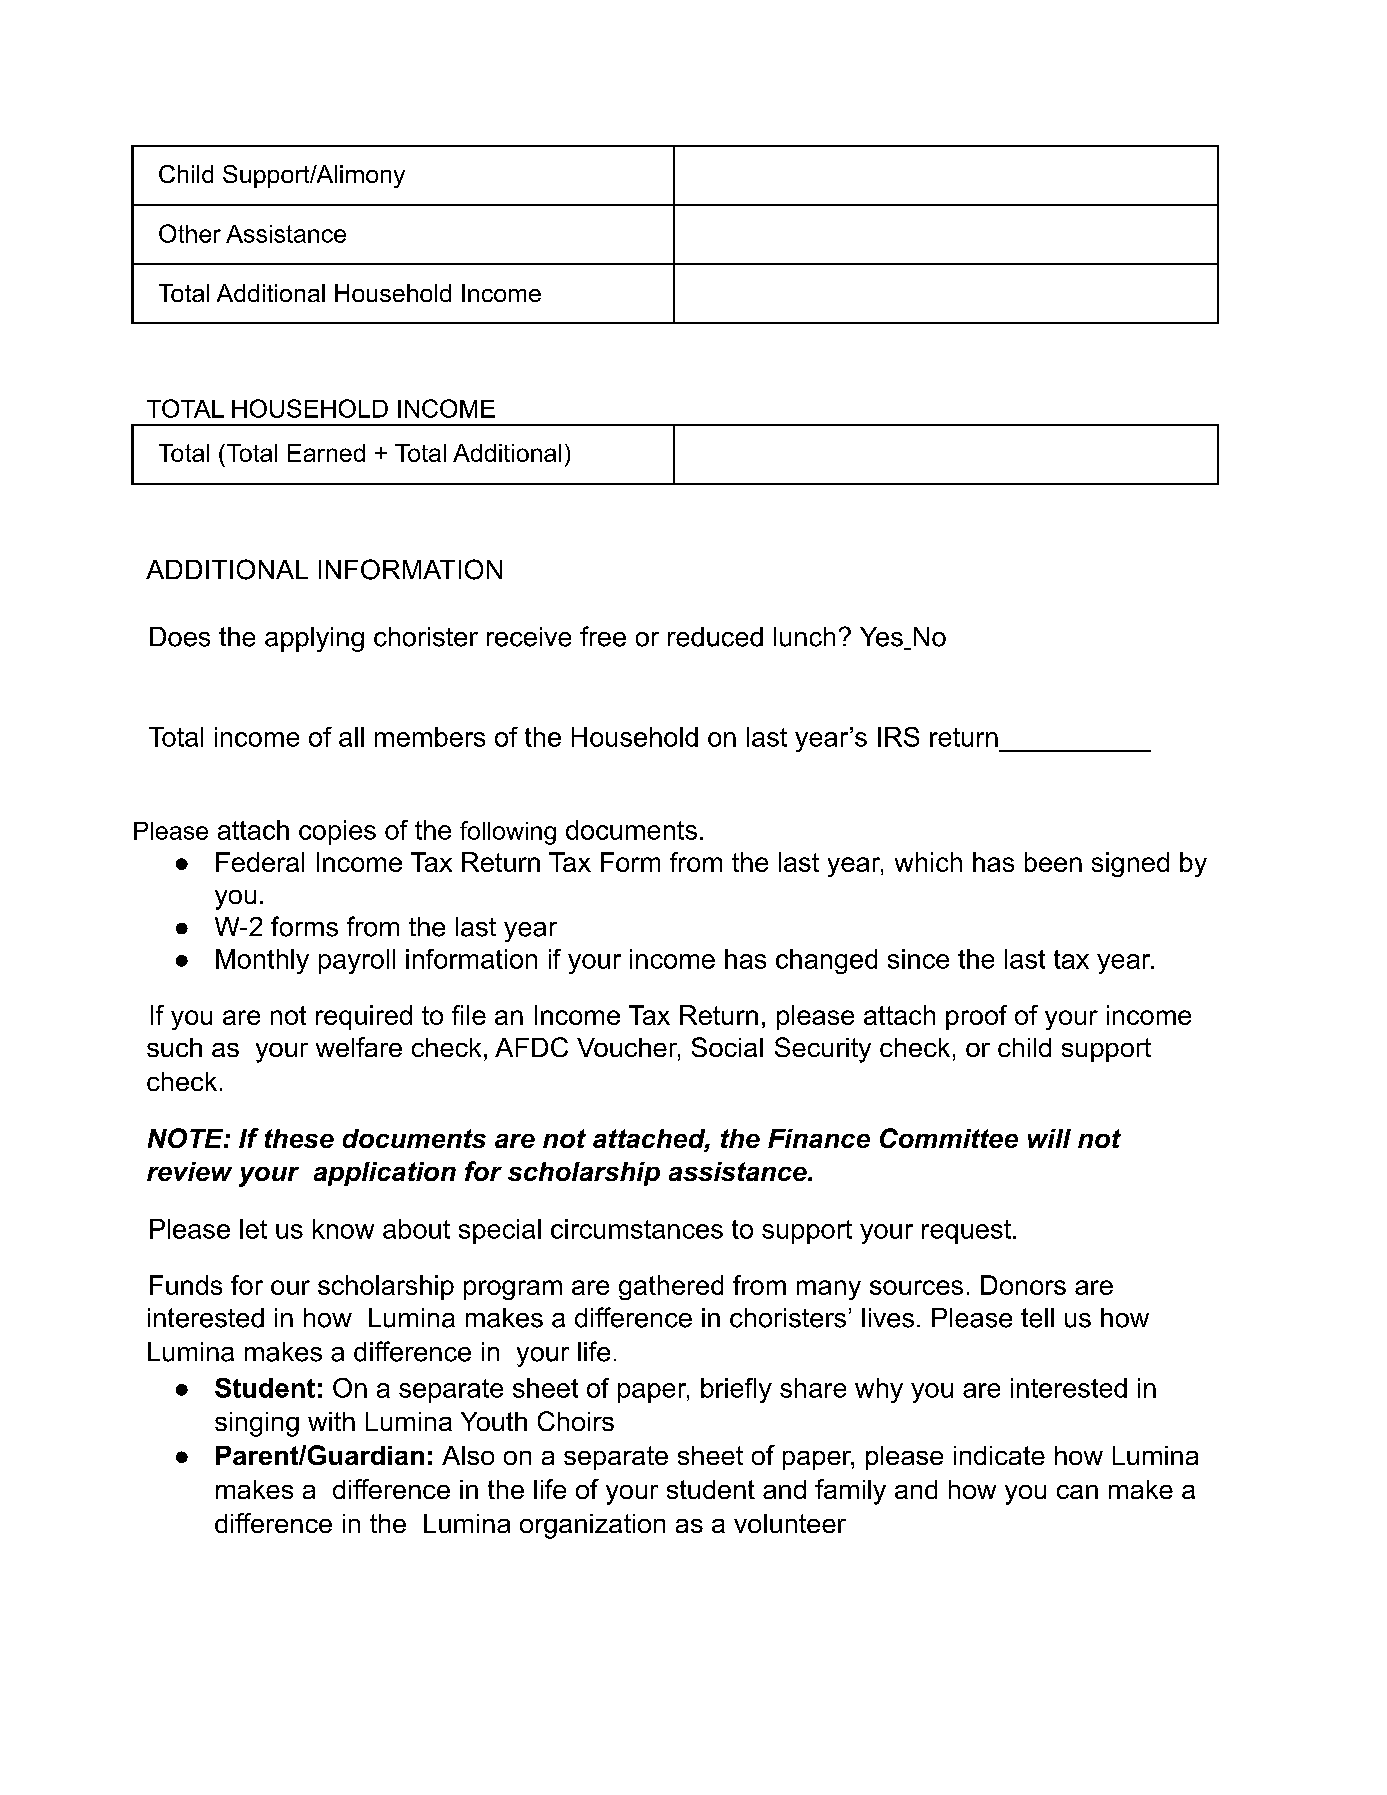  Describe the element at coordinates (592, 1526) in the document. I see `organization` at that location.
